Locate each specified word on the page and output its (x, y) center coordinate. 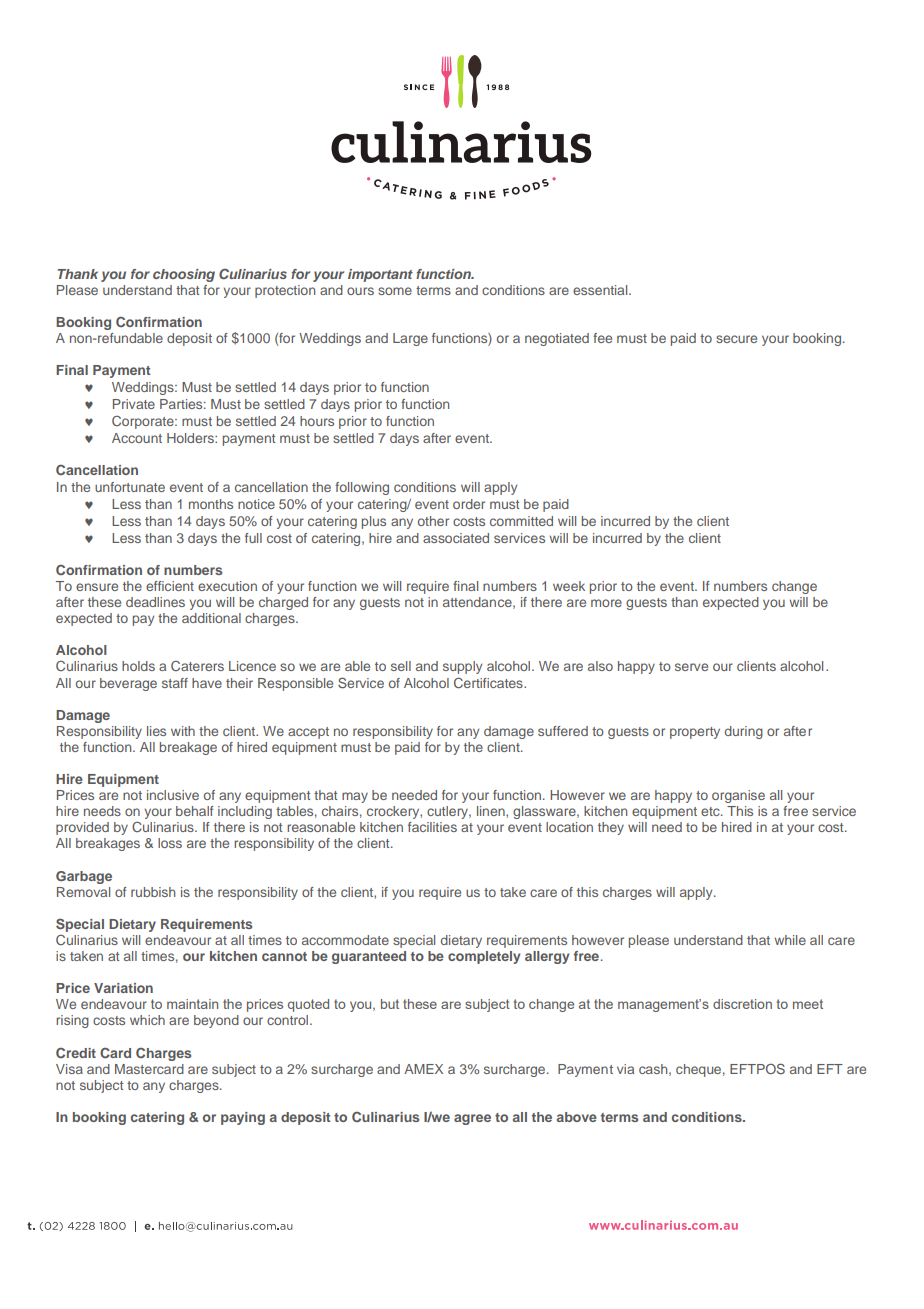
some (395, 291)
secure (736, 339)
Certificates (489, 683)
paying (243, 1118)
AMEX (423, 1069)
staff (175, 683)
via (625, 1069)
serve (691, 667)
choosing (184, 275)
